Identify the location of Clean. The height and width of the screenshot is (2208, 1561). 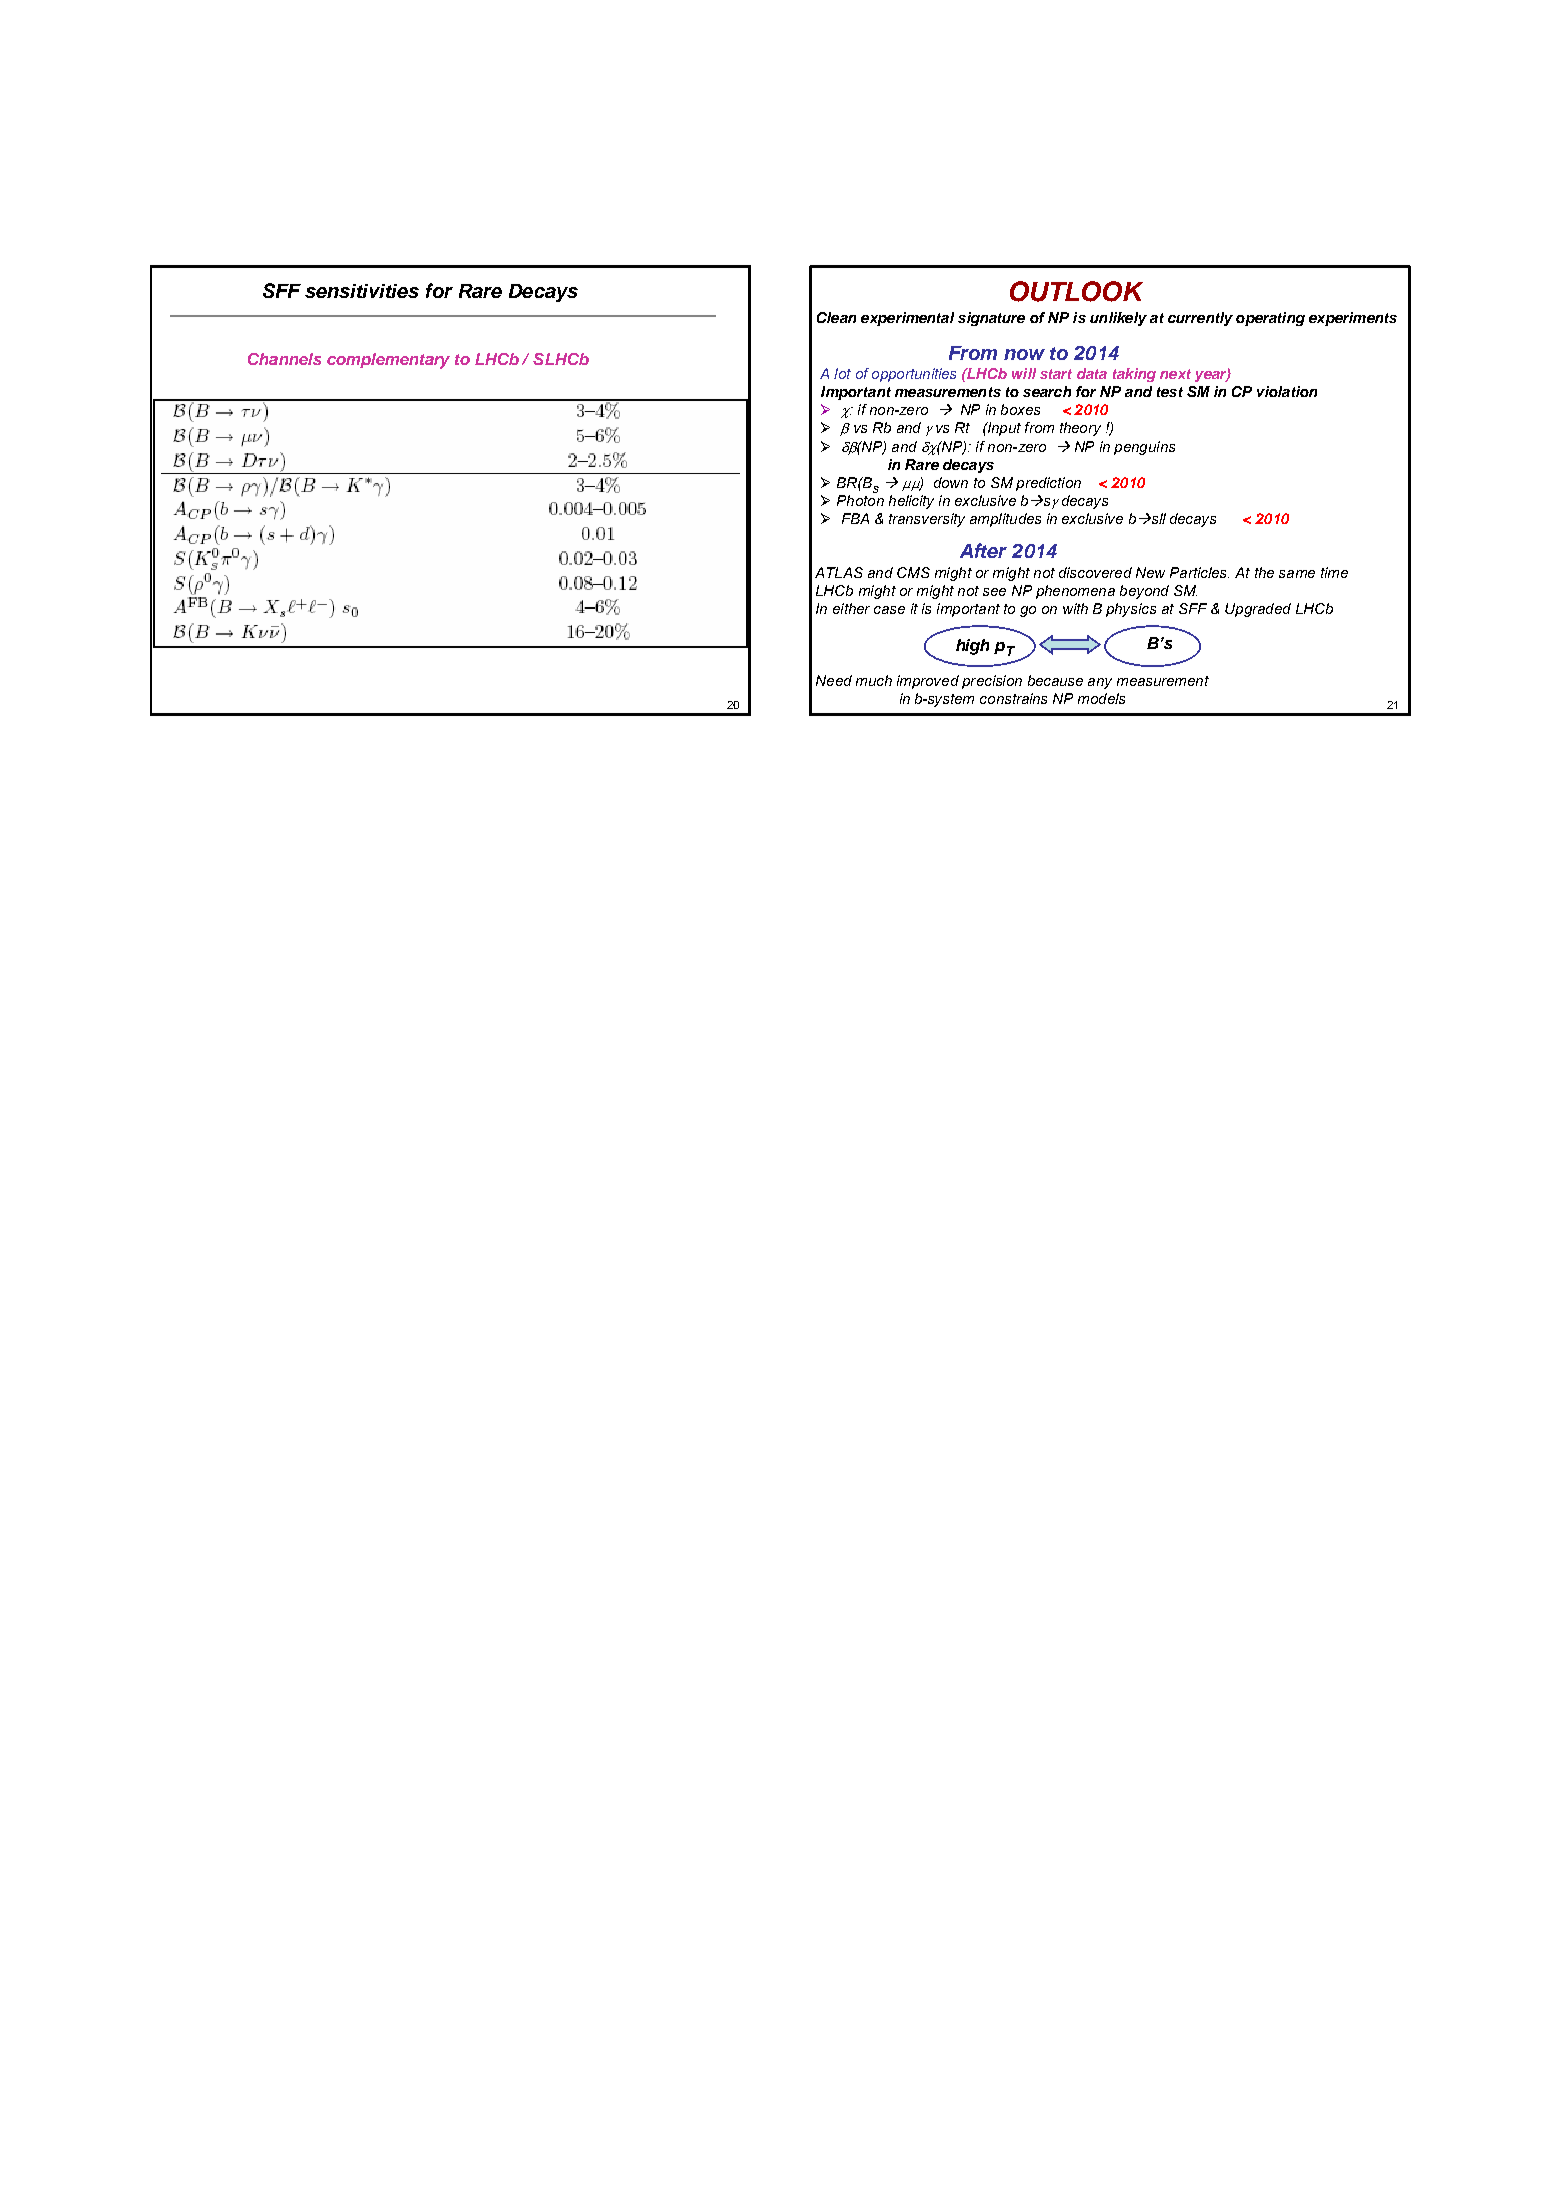
(836, 317).
